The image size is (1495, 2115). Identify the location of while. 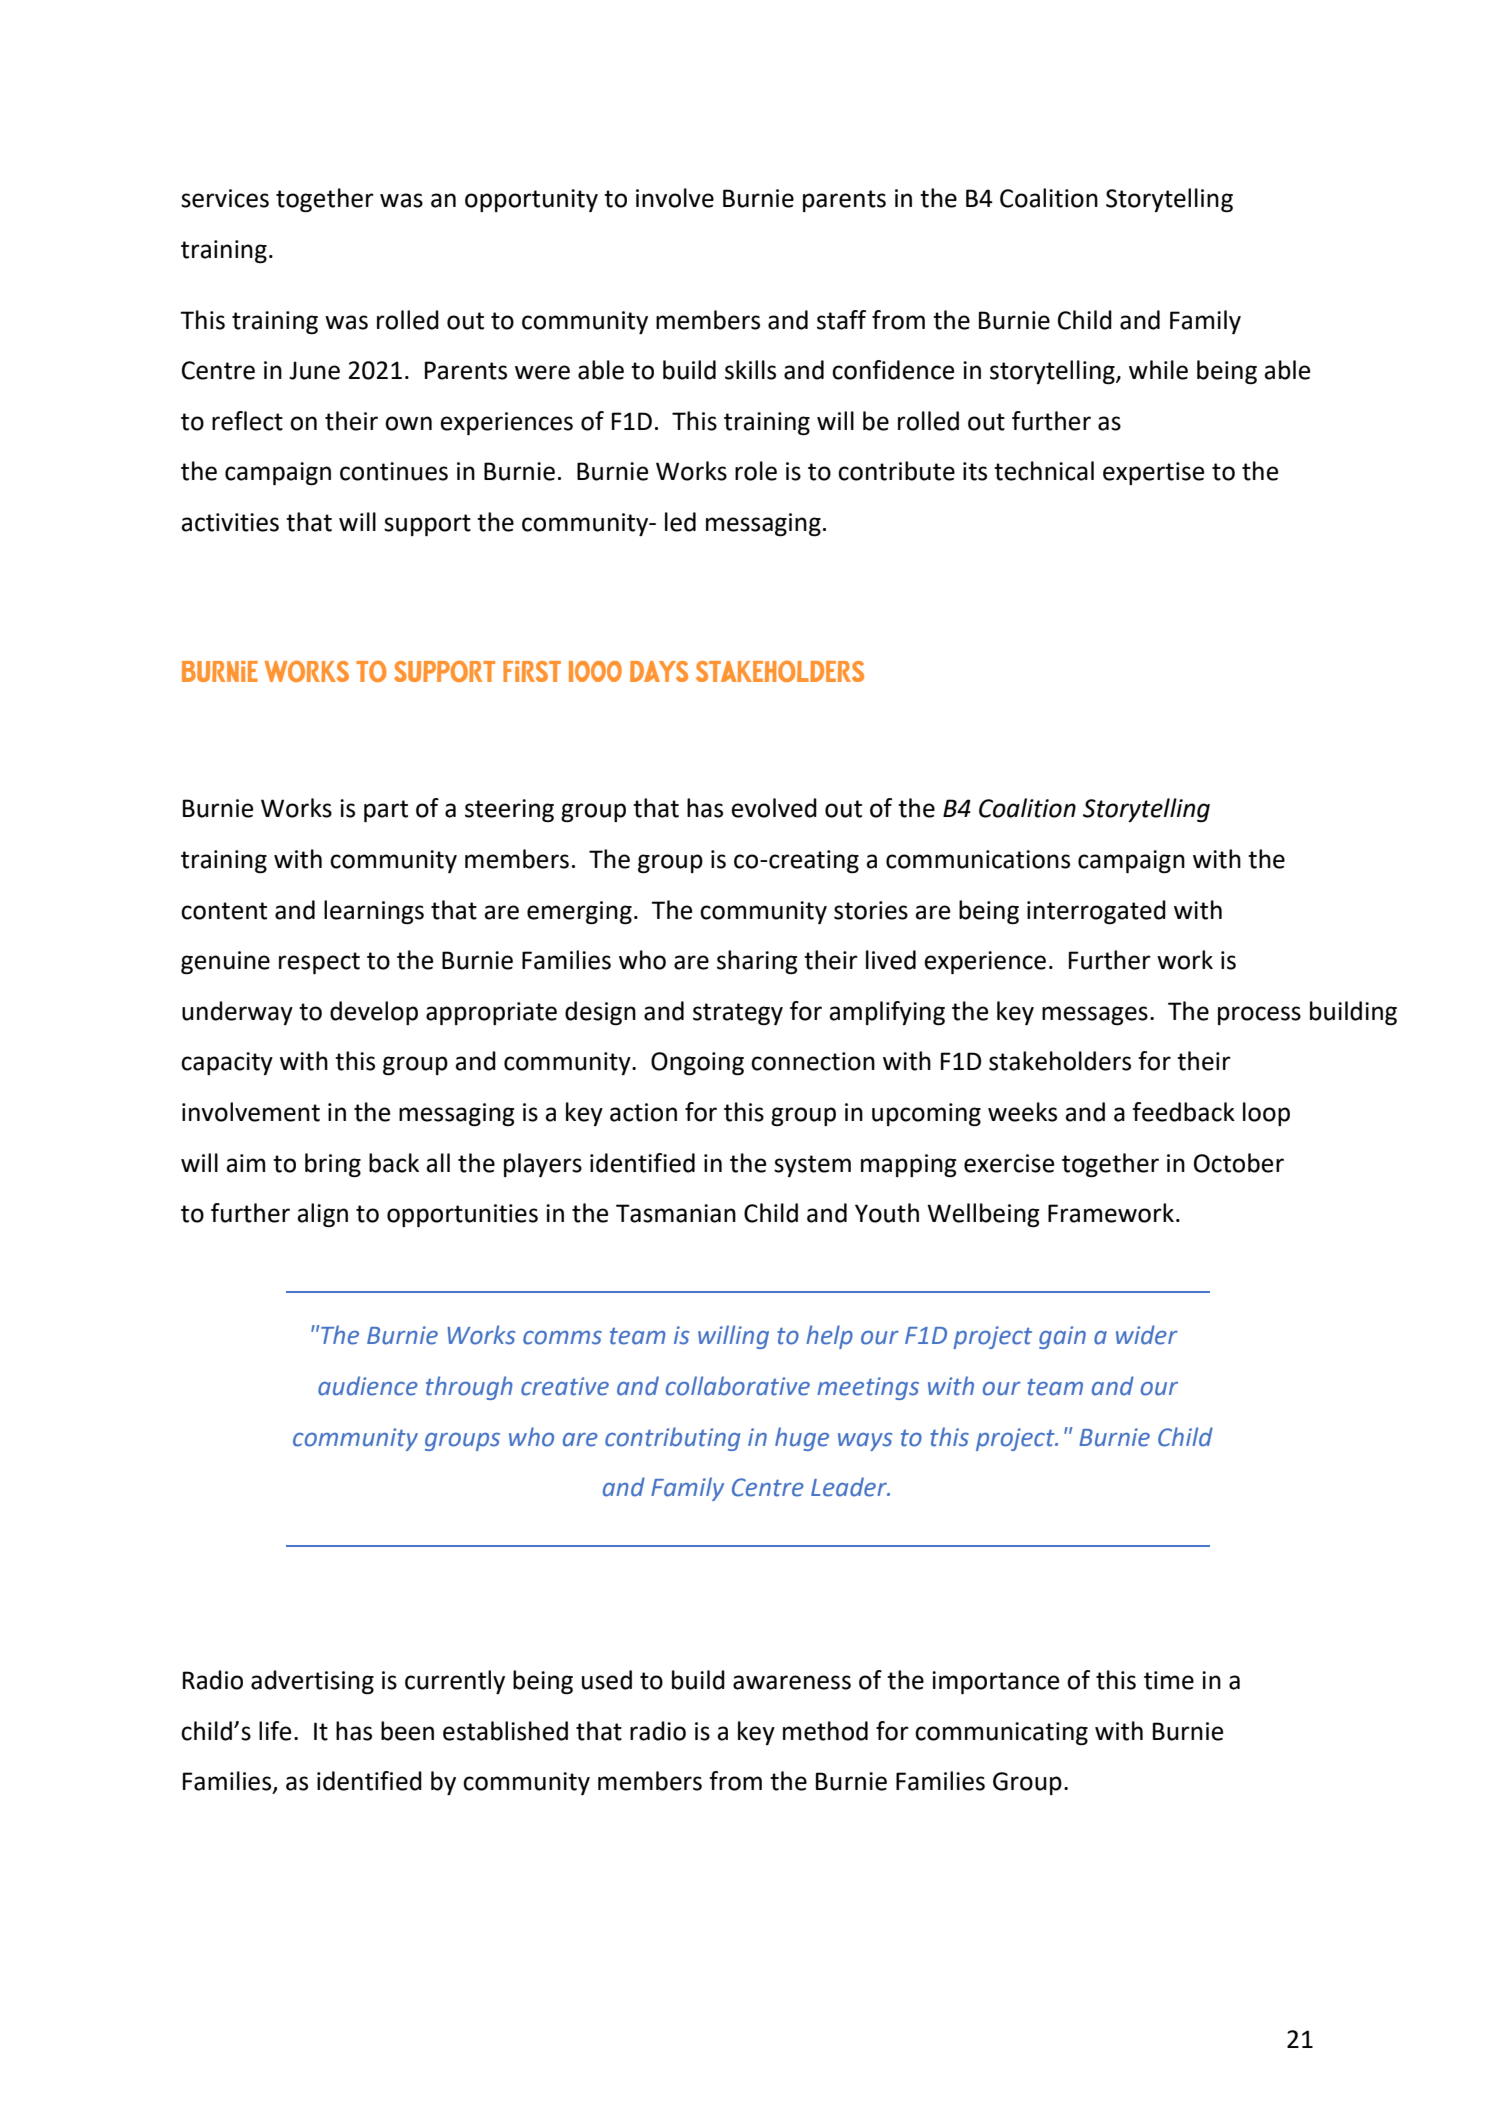
(1158, 370).
